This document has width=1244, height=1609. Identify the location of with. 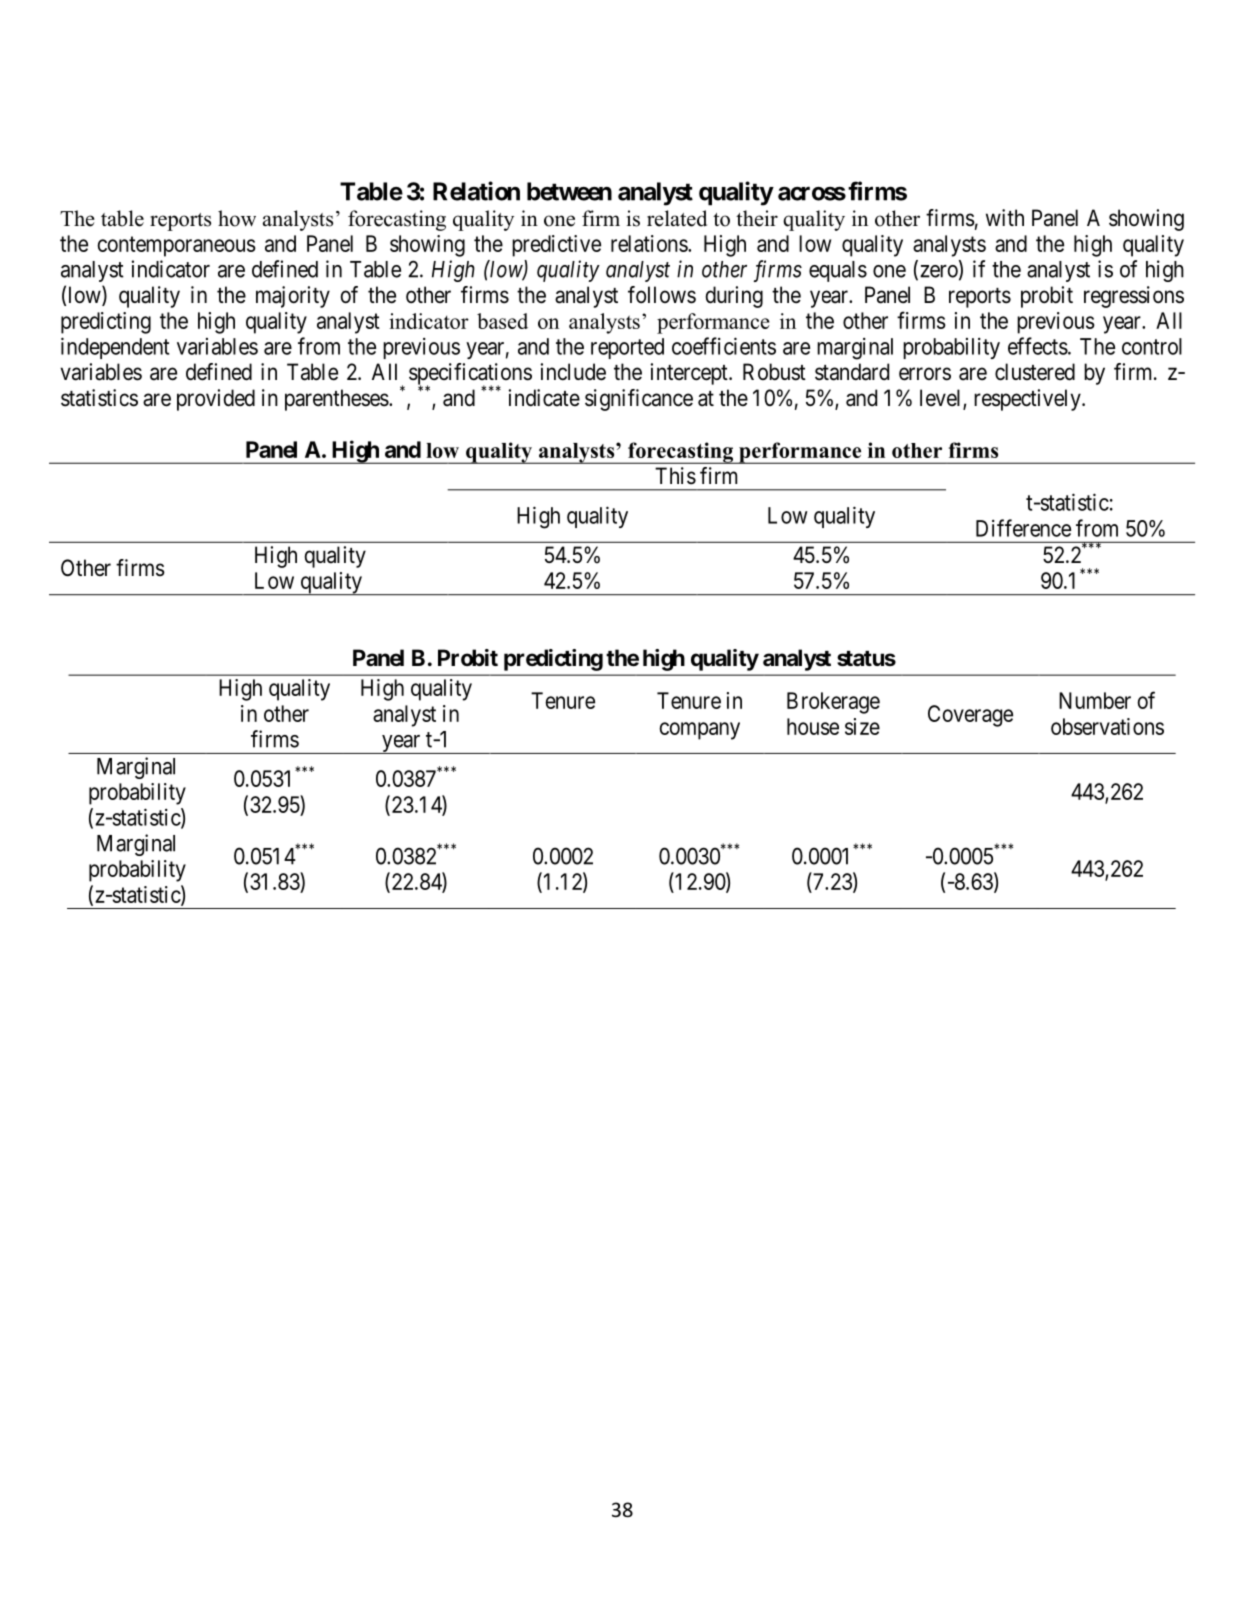
(1005, 217).
